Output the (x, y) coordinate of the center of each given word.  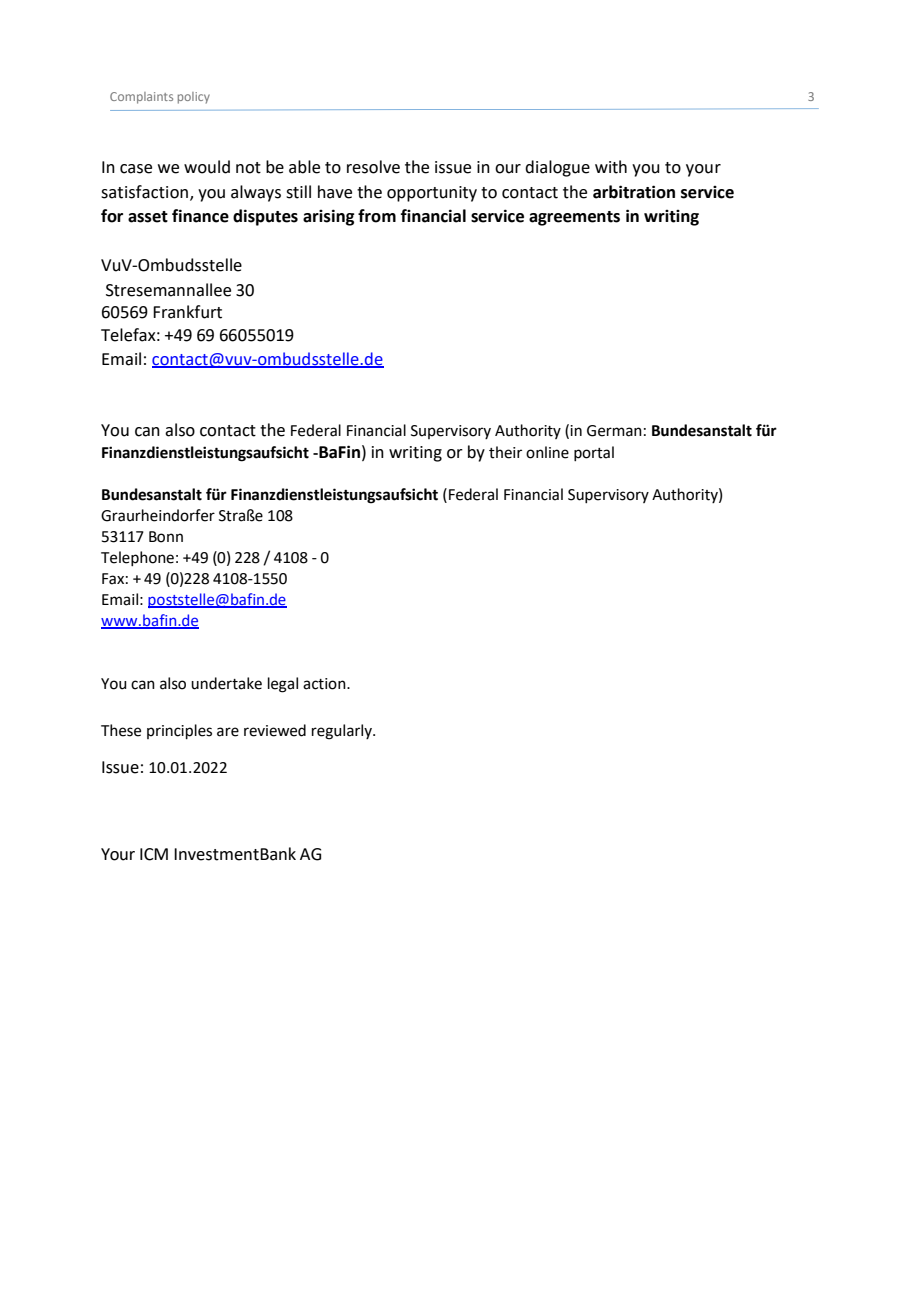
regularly (343, 732)
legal (283, 685)
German (614, 431)
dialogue (557, 168)
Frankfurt (187, 312)
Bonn (166, 537)
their (505, 452)
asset (148, 217)
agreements (574, 218)
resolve (373, 167)
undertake (226, 683)
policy (194, 98)
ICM (154, 854)
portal (594, 453)
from (377, 216)
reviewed (275, 730)
